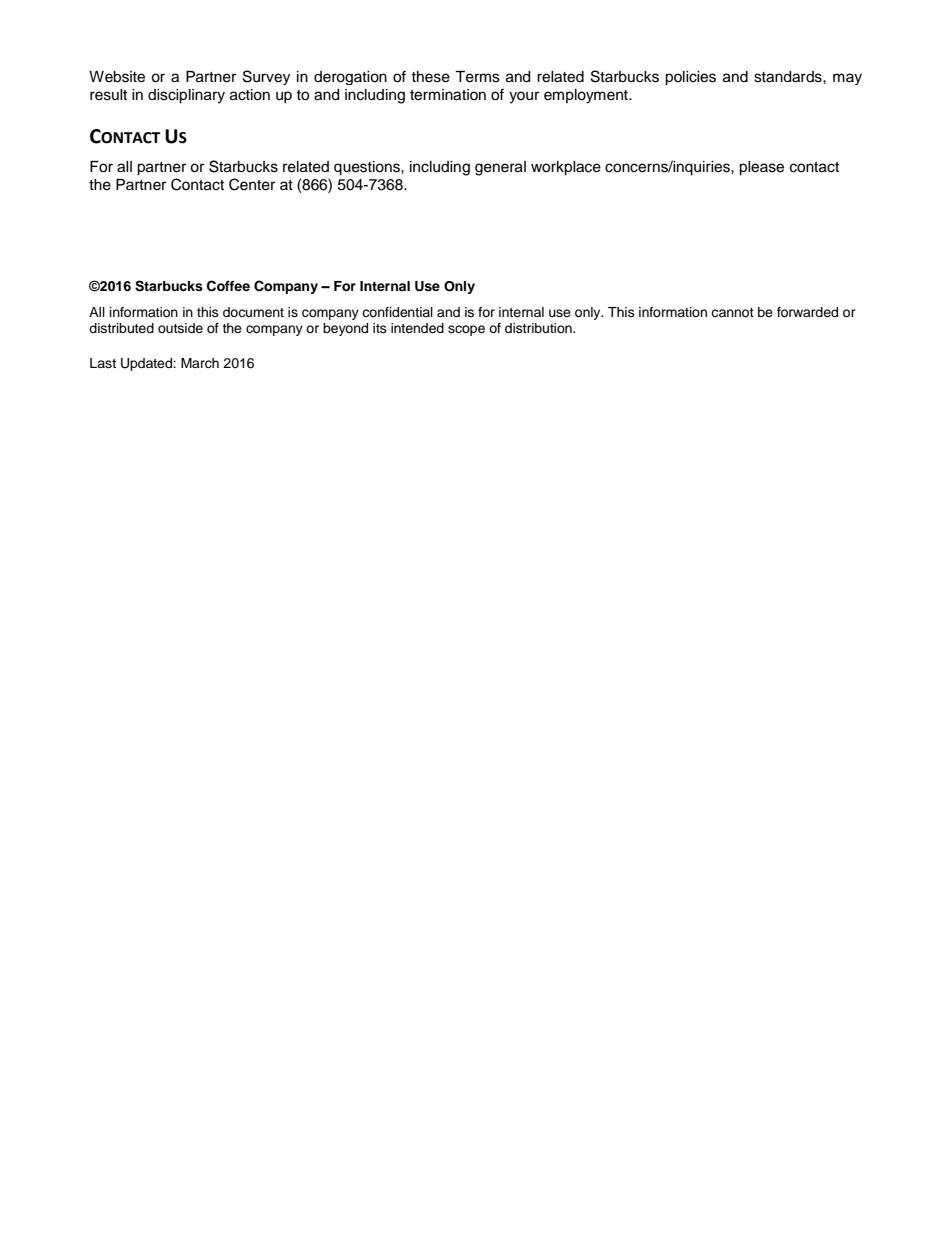  What do you see at coordinates (397, 312) in the page?
I see `confidential` at bounding box center [397, 312].
